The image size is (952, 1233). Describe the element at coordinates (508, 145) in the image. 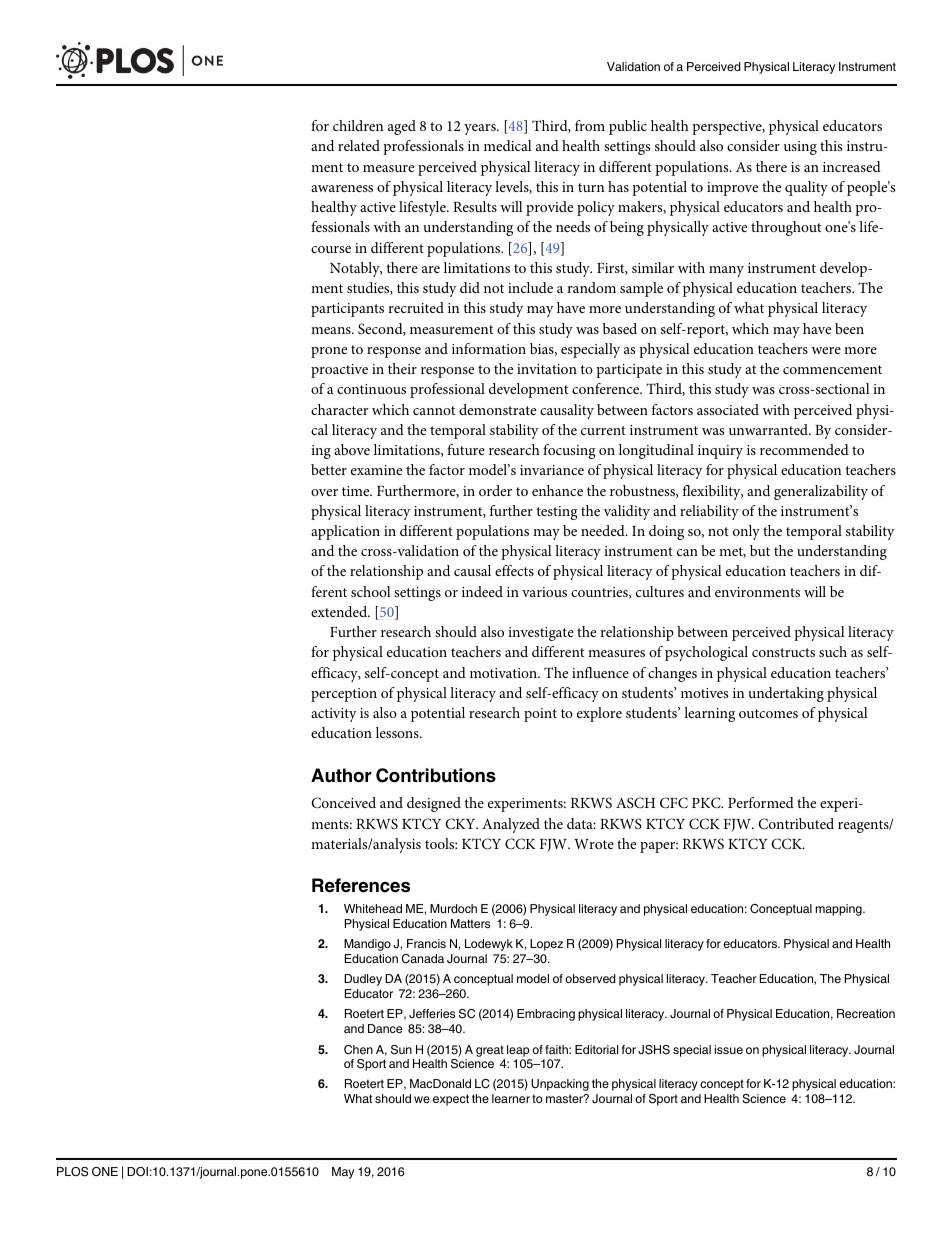

I see `medical` at that location.
